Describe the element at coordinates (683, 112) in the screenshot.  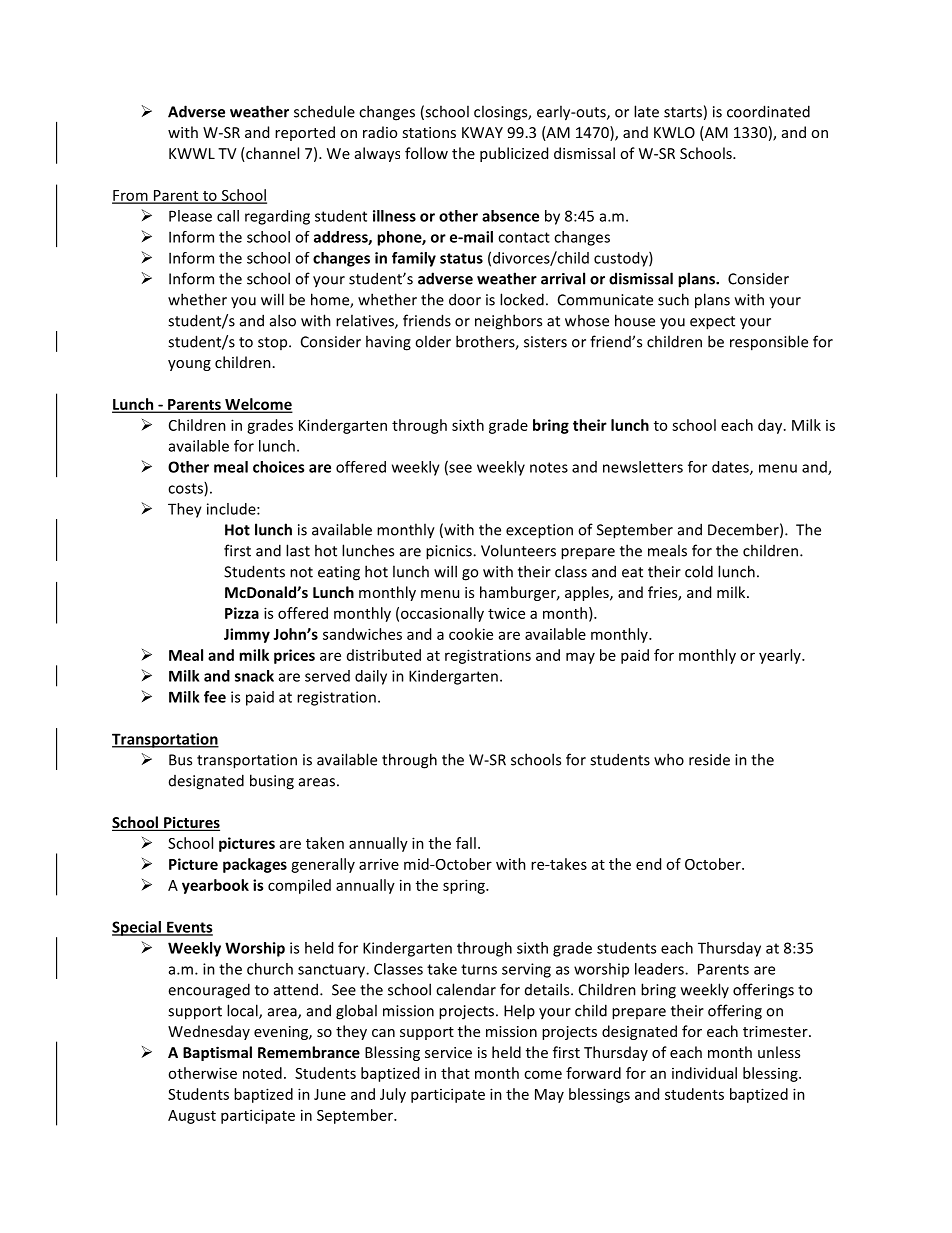
I see `starts` at that location.
